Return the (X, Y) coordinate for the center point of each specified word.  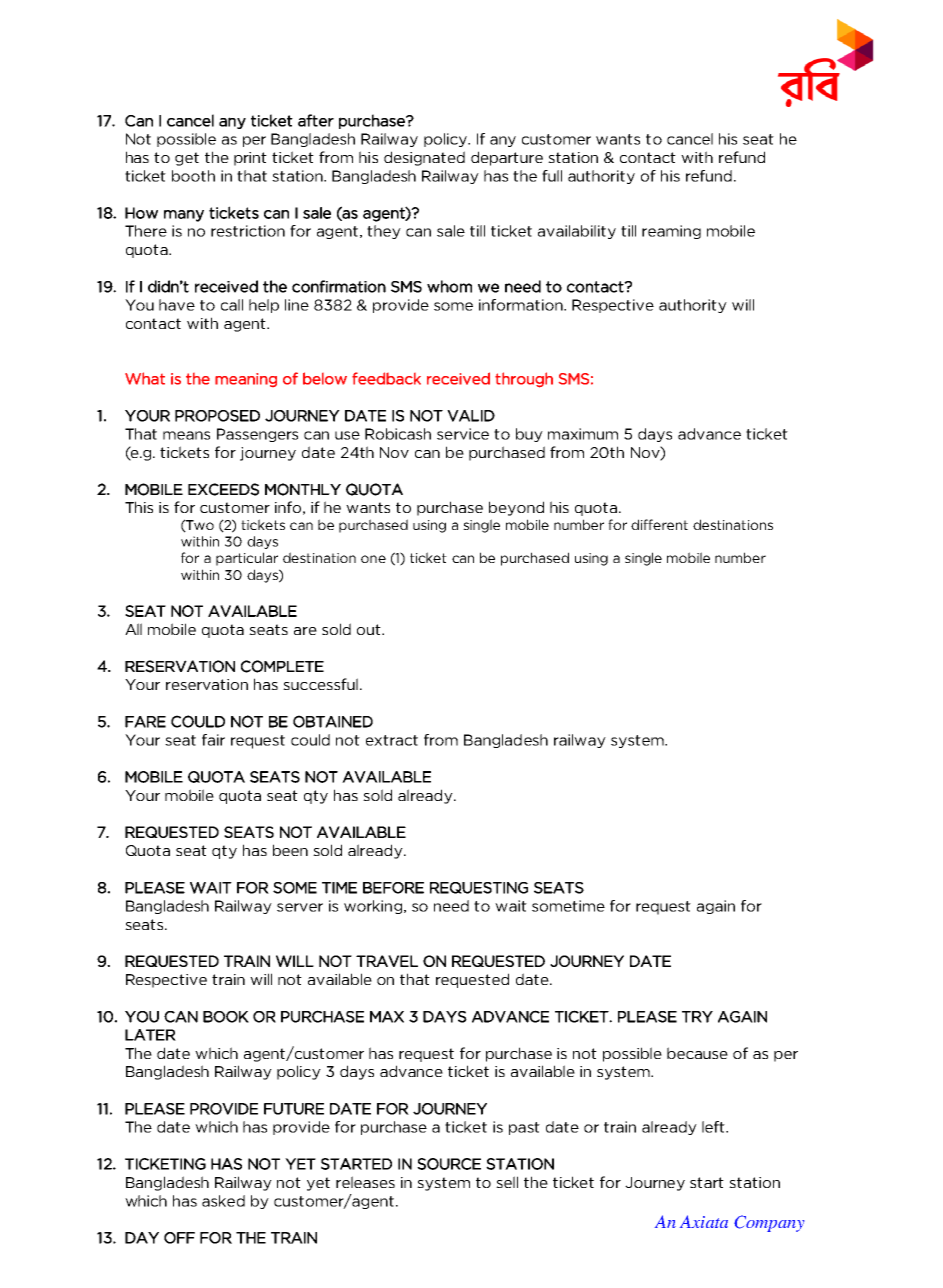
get (187, 159)
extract (392, 740)
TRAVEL (387, 961)
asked (223, 1201)
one (373, 559)
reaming (671, 232)
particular (247, 559)
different (659, 524)
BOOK (226, 1017)
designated (424, 158)
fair (213, 740)
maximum (583, 434)
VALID (471, 416)
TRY (697, 1017)
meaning (246, 380)
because (697, 1053)
